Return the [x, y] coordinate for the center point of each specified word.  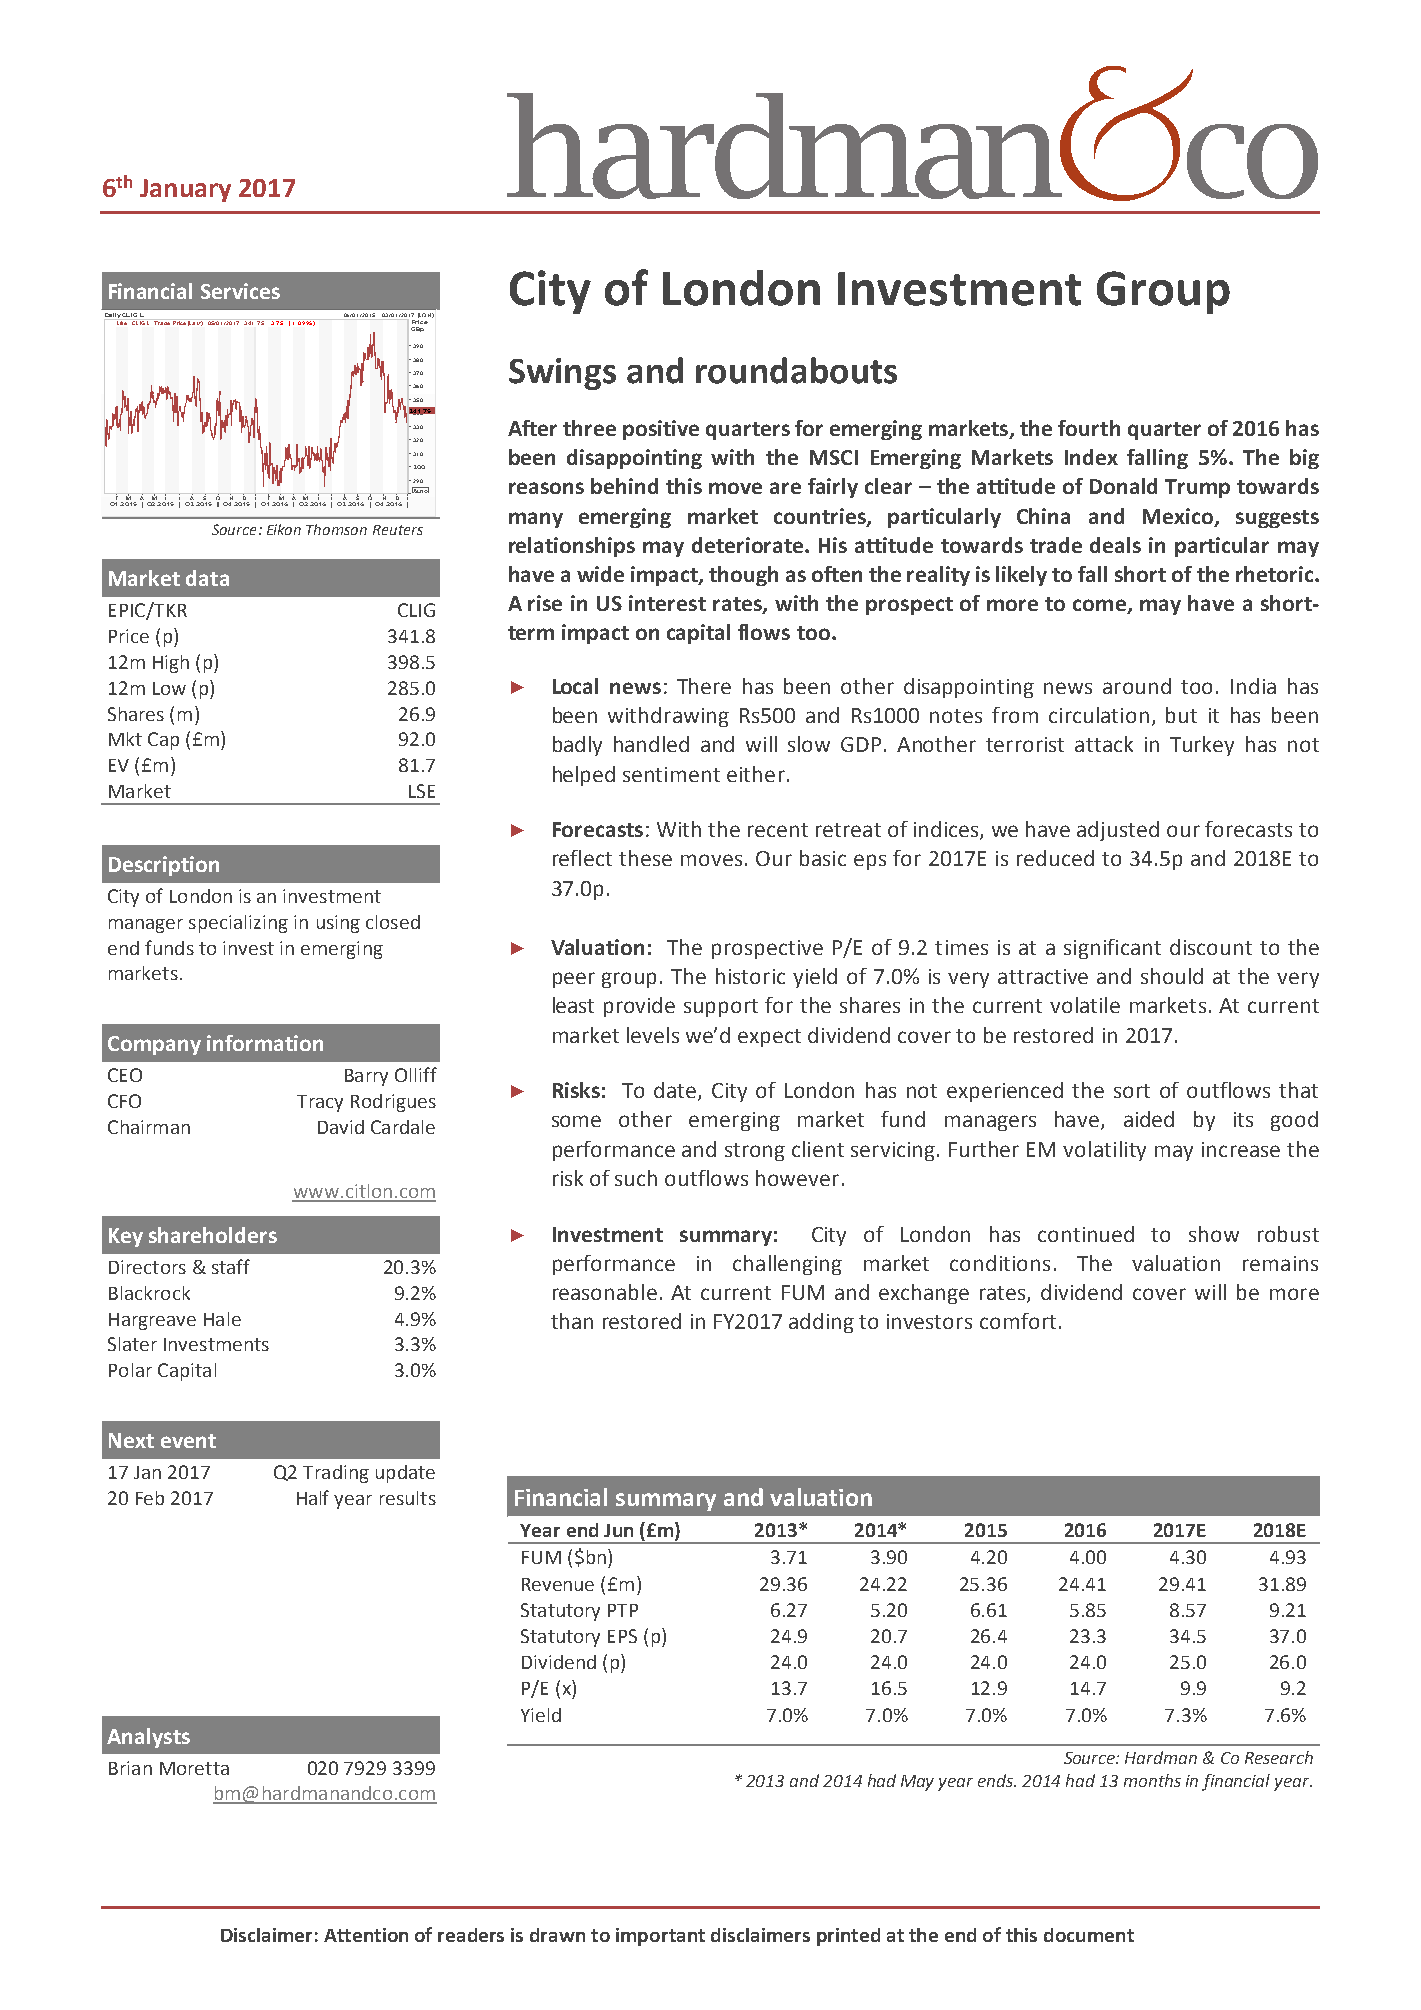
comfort [1018, 1321]
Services [240, 291]
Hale [222, 1319]
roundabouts [796, 370]
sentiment [671, 774]
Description [164, 866]
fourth [1089, 428]
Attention [366, 1935]
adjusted [1118, 831]
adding [821, 1323]
